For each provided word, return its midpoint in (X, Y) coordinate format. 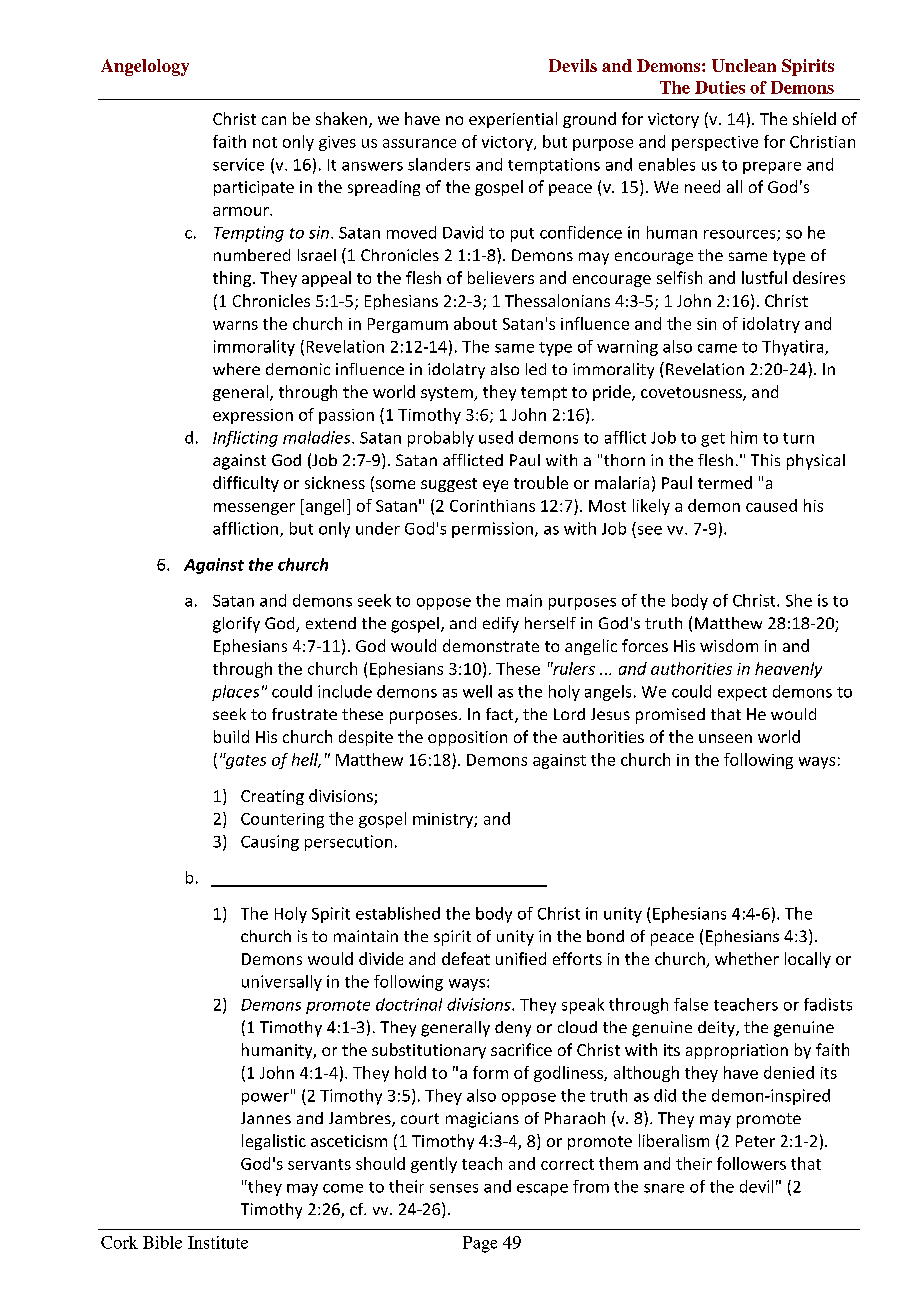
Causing (270, 843)
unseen (725, 738)
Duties (720, 87)
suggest (449, 485)
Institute (218, 1242)
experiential (513, 120)
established (398, 913)
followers (751, 1163)
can (274, 120)
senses (454, 1188)
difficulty (246, 484)
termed (725, 482)
